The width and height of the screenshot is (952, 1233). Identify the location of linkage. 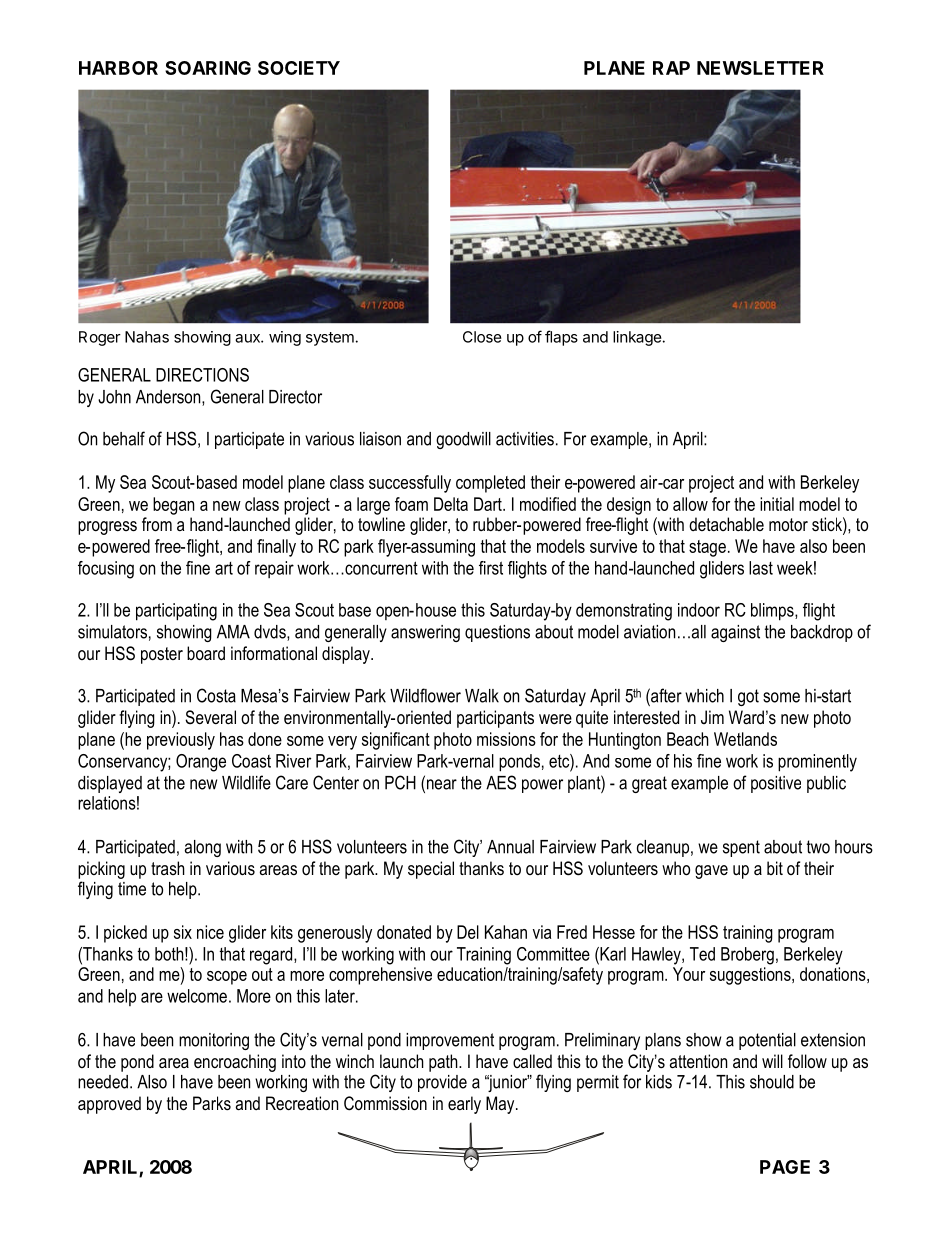
(637, 338).
